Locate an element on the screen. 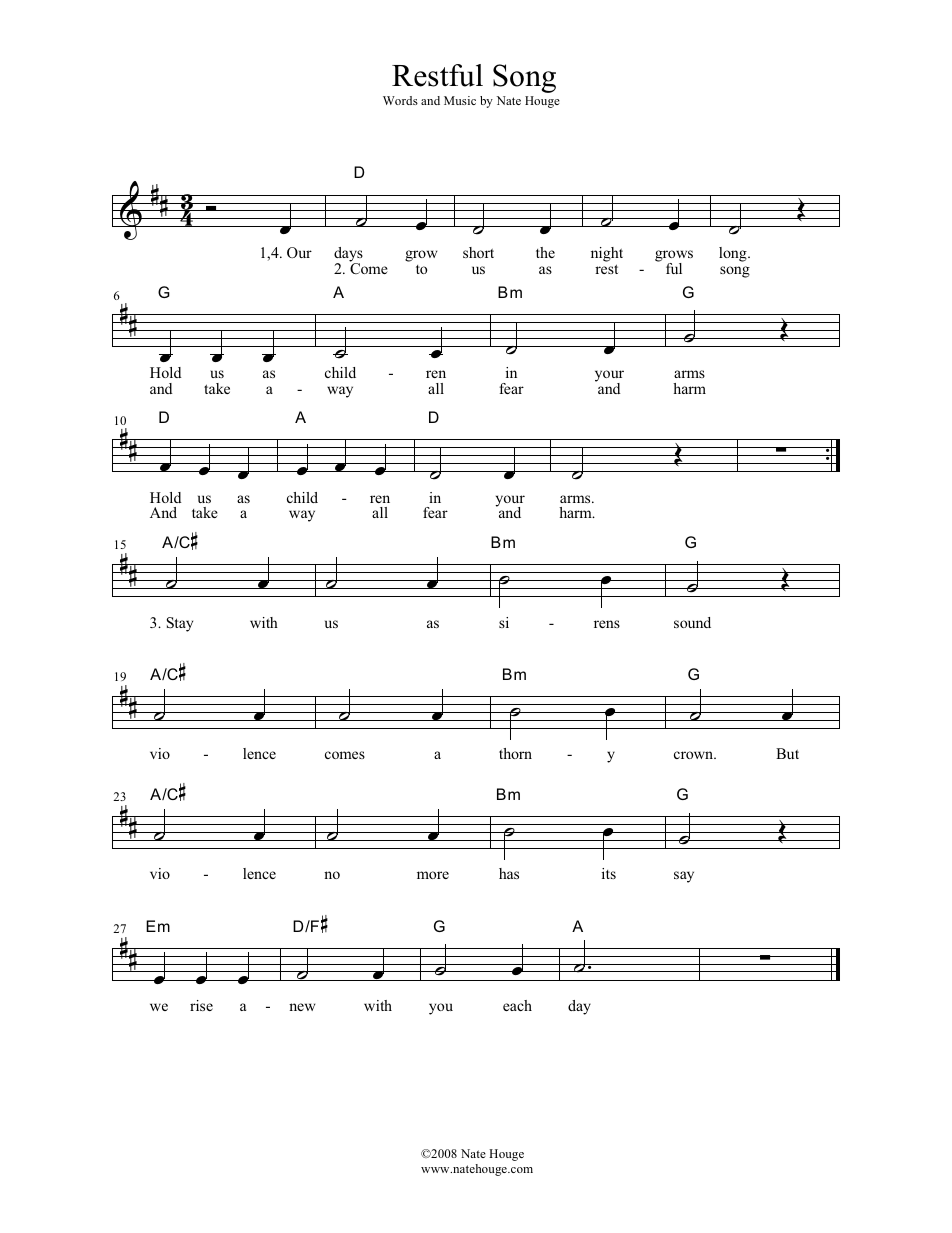 This screenshot has height=1233, width=952. Words is located at coordinates (400, 100).
